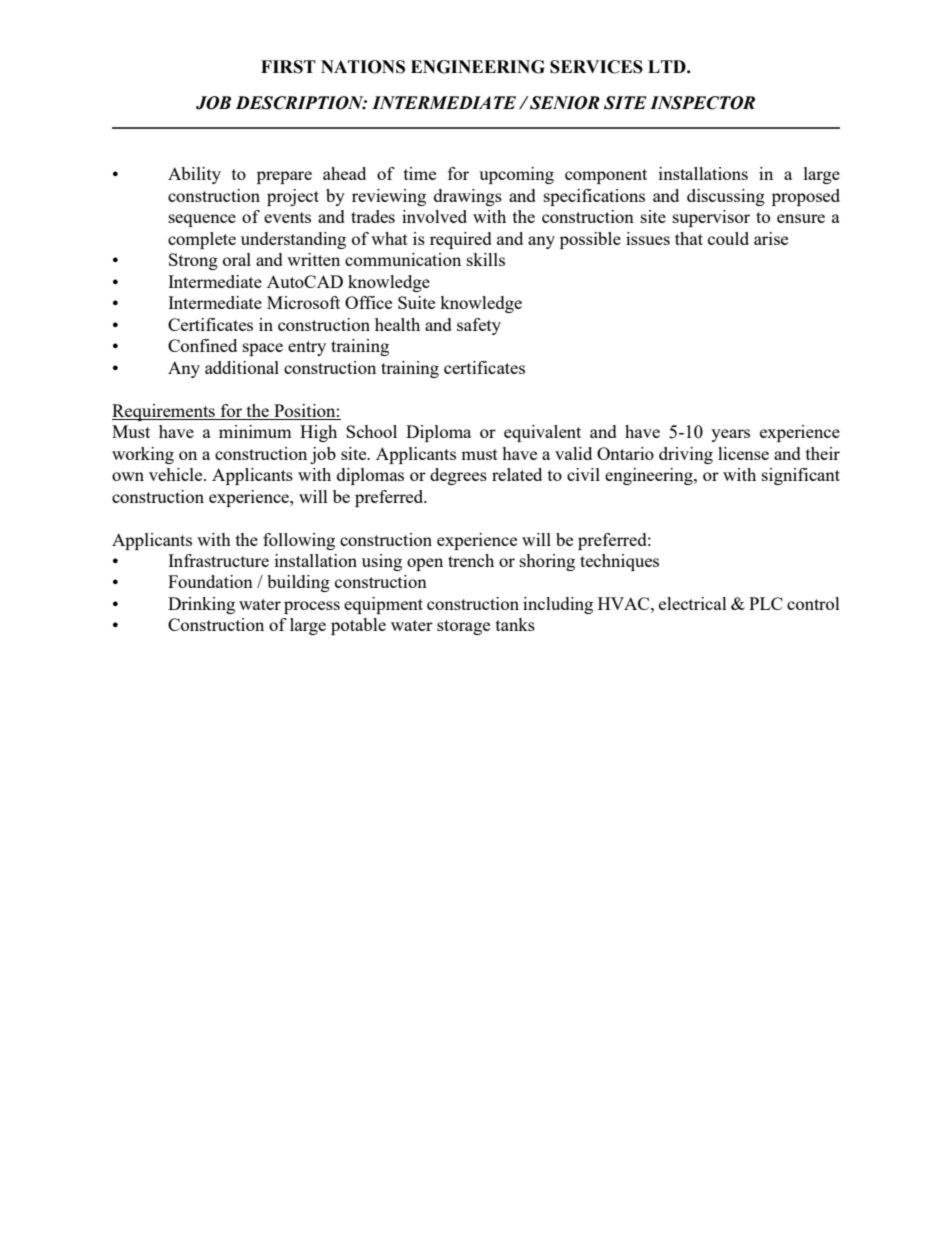  What do you see at coordinates (201, 605) in the document?
I see `Drinking` at bounding box center [201, 605].
